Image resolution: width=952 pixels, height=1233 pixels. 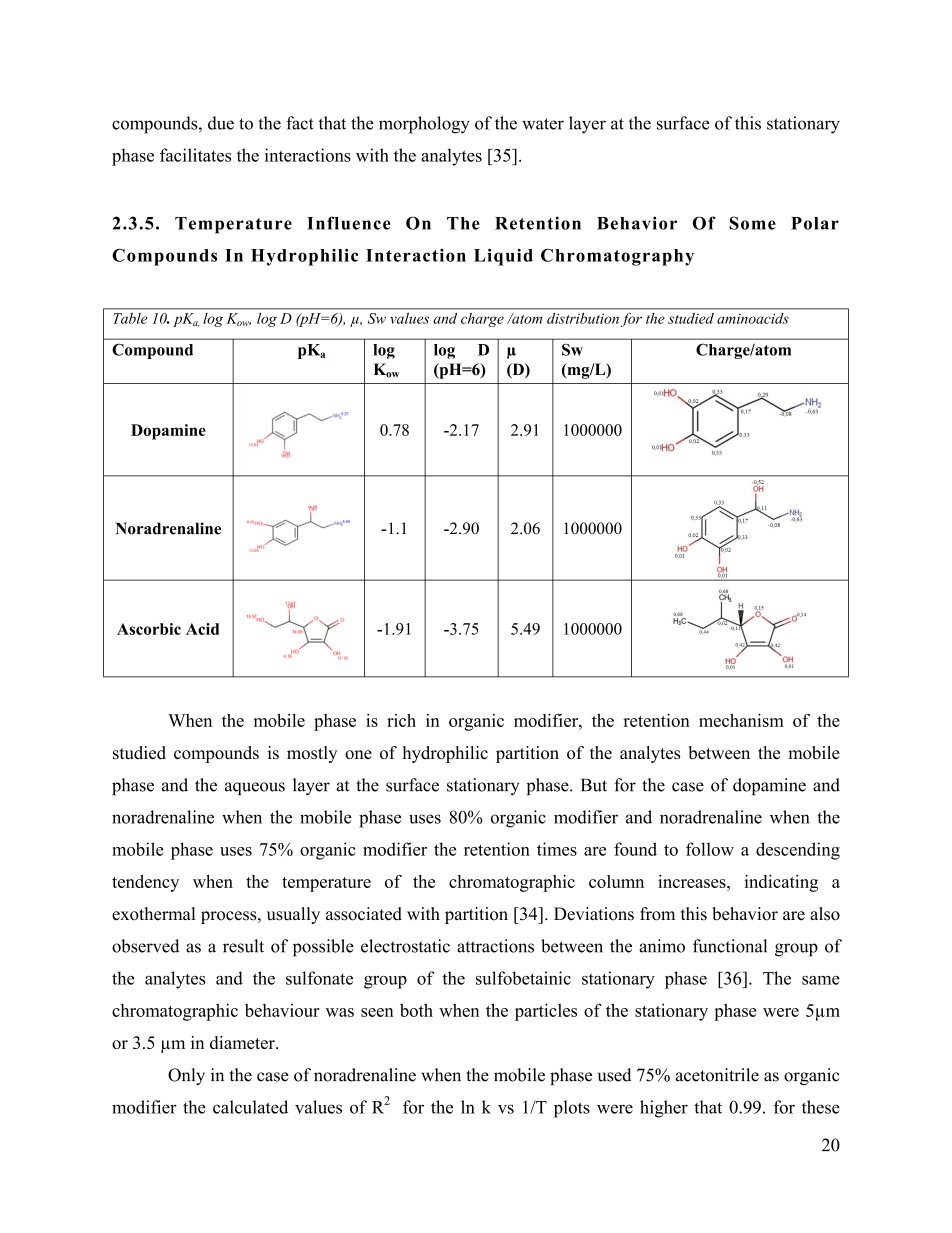 What do you see at coordinates (149, 629) in the screenshot?
I see `Ascorbic` at bounding box center [149, 629].
